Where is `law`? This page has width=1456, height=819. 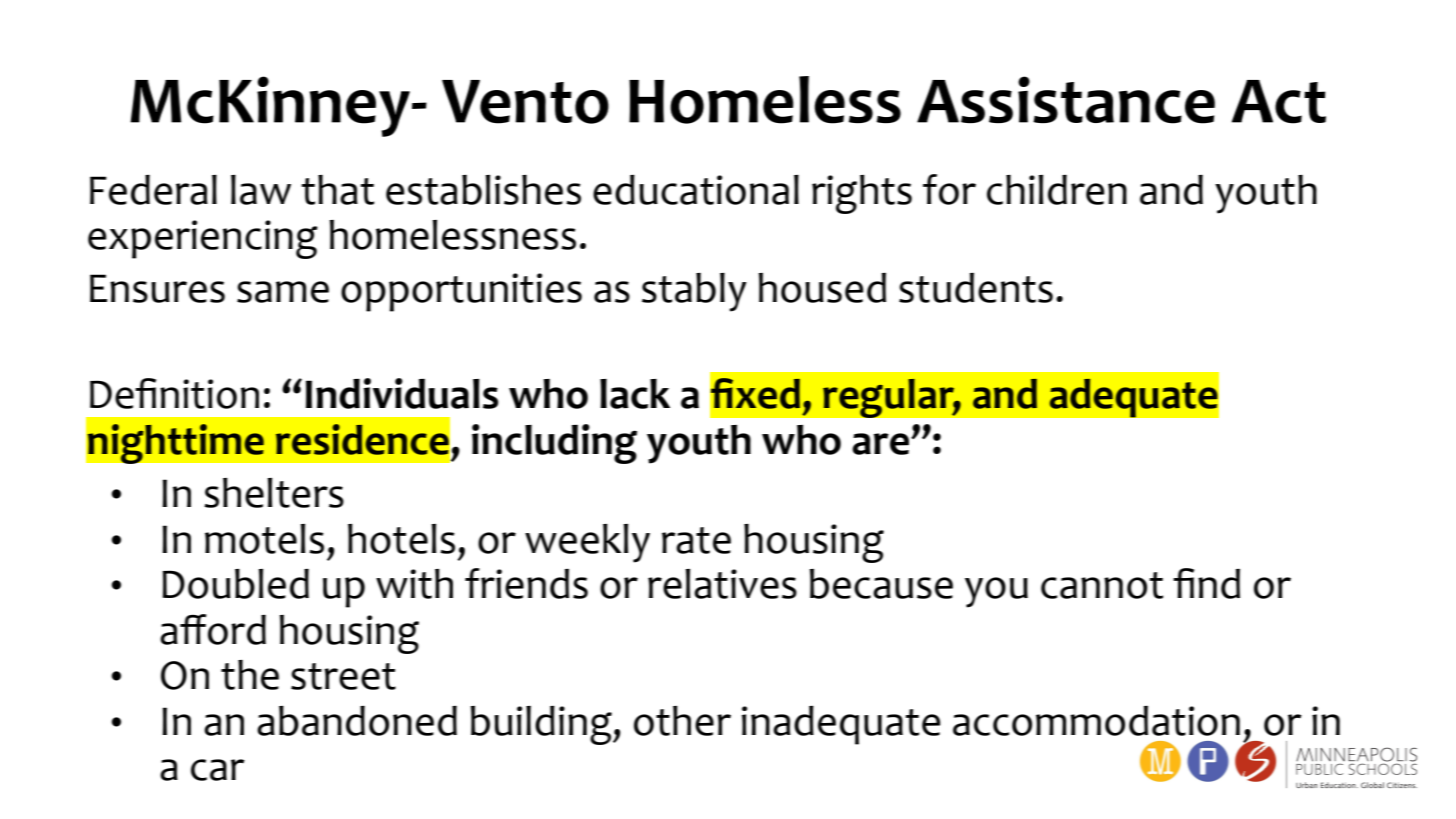 law is located at coordinates (261, 190).
